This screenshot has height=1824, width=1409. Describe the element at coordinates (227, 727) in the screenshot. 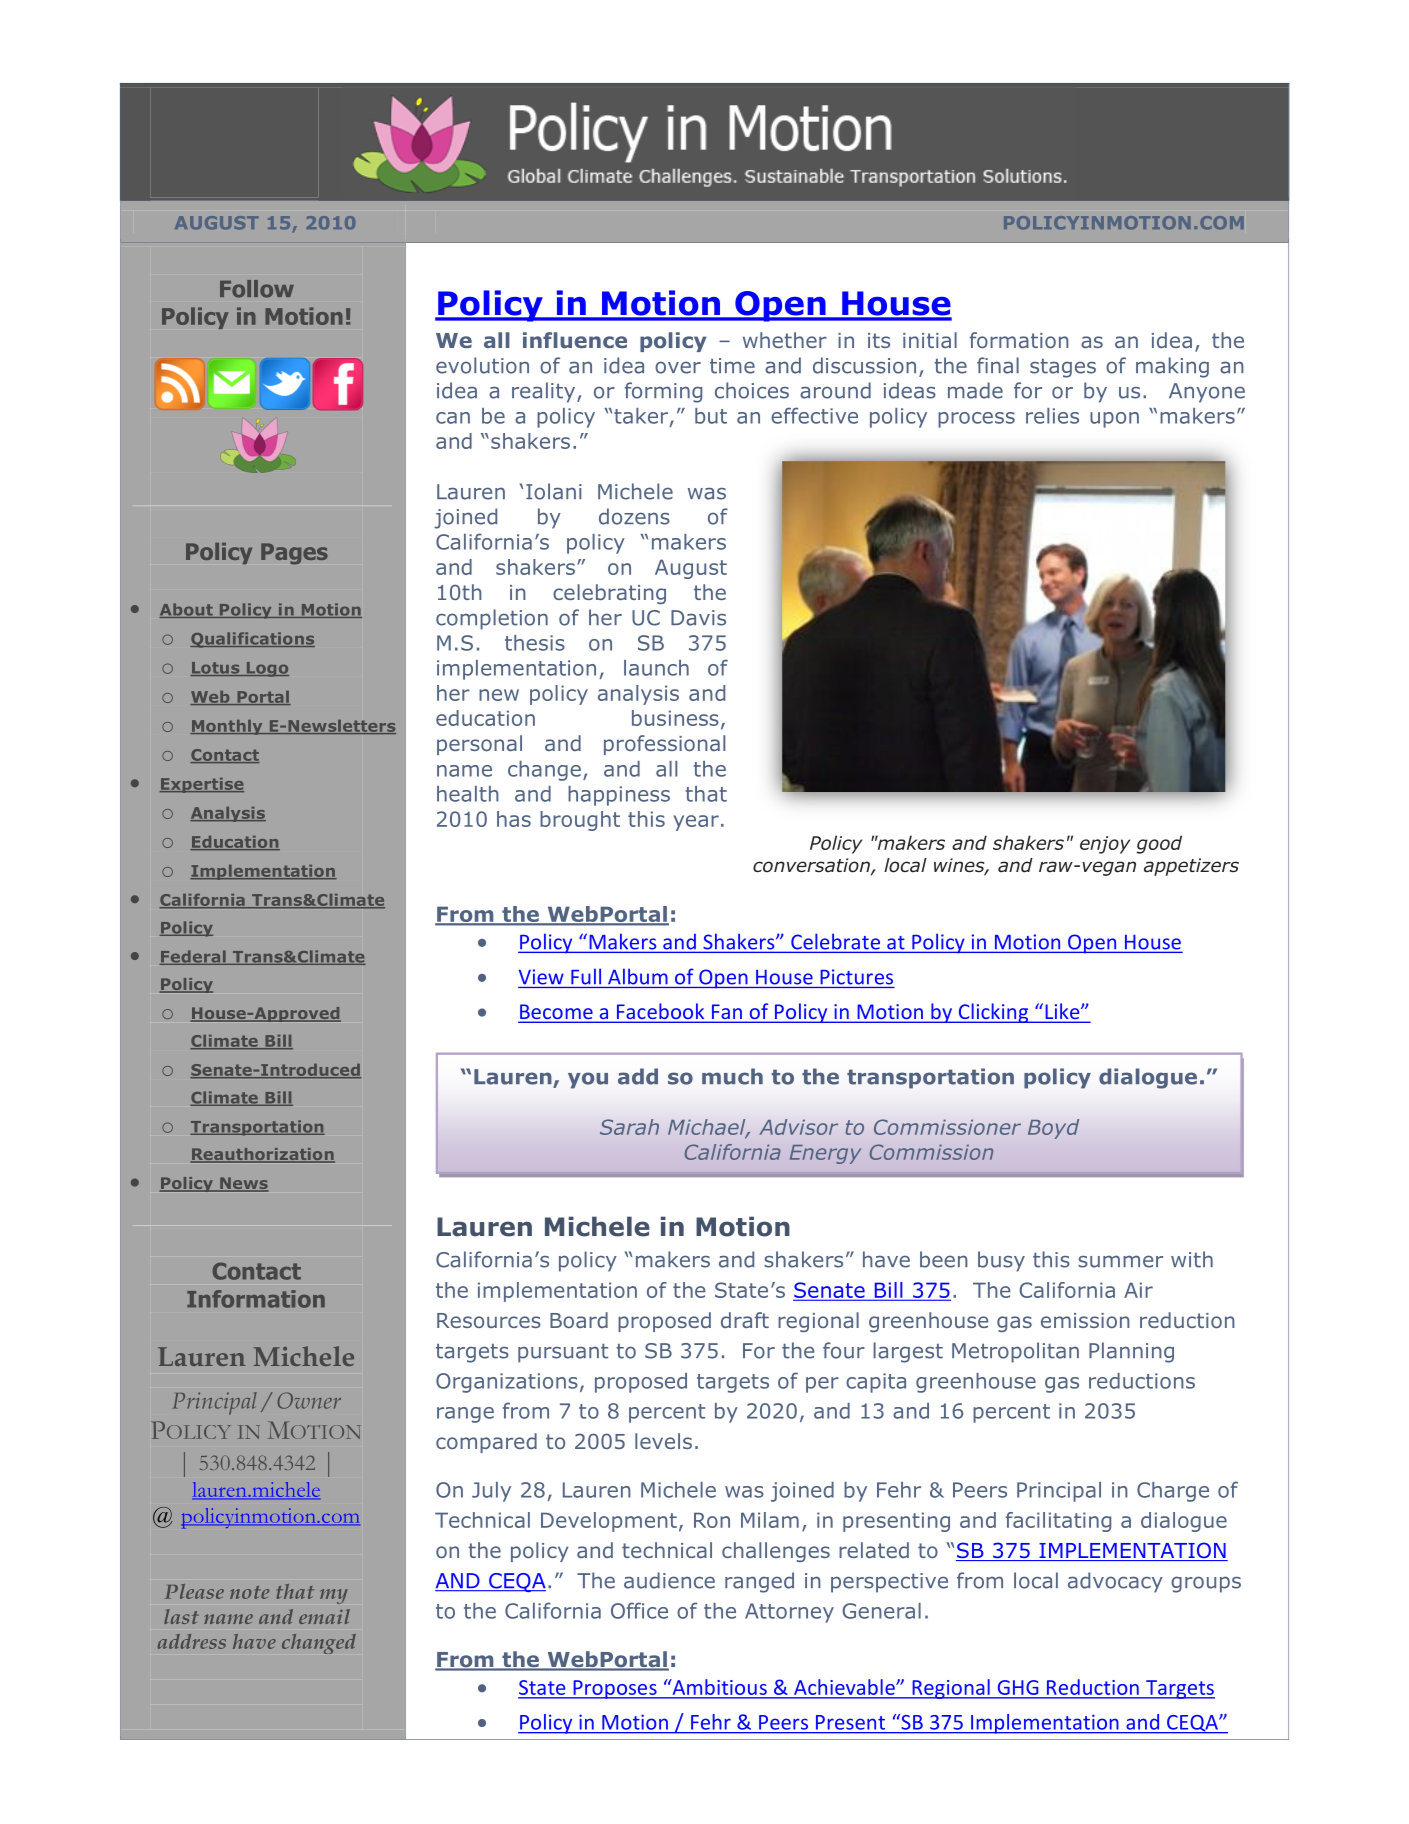

I see `Monthly` at that location.
